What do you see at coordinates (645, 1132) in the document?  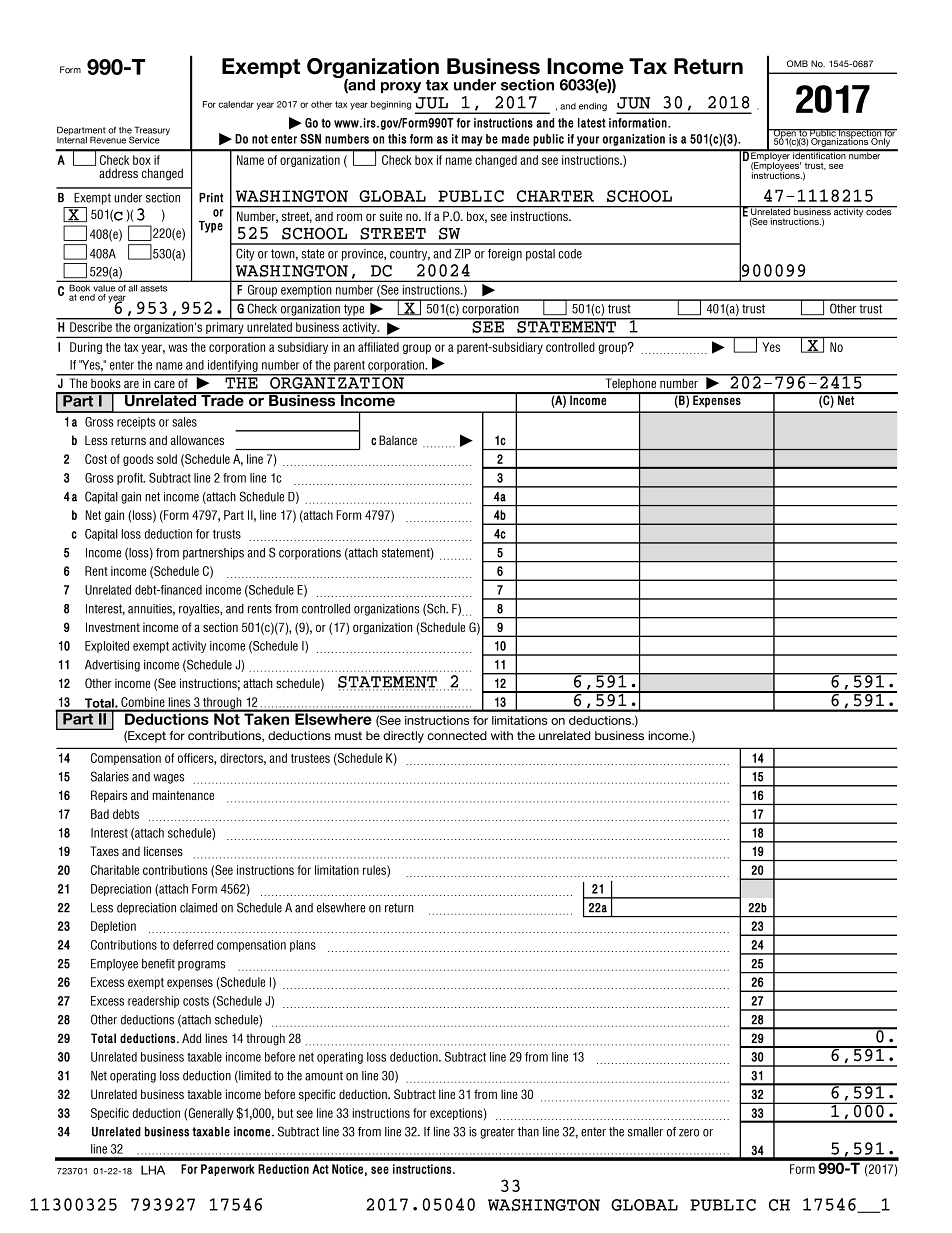 I see `smaller` at bounding box center [645, 1132].
